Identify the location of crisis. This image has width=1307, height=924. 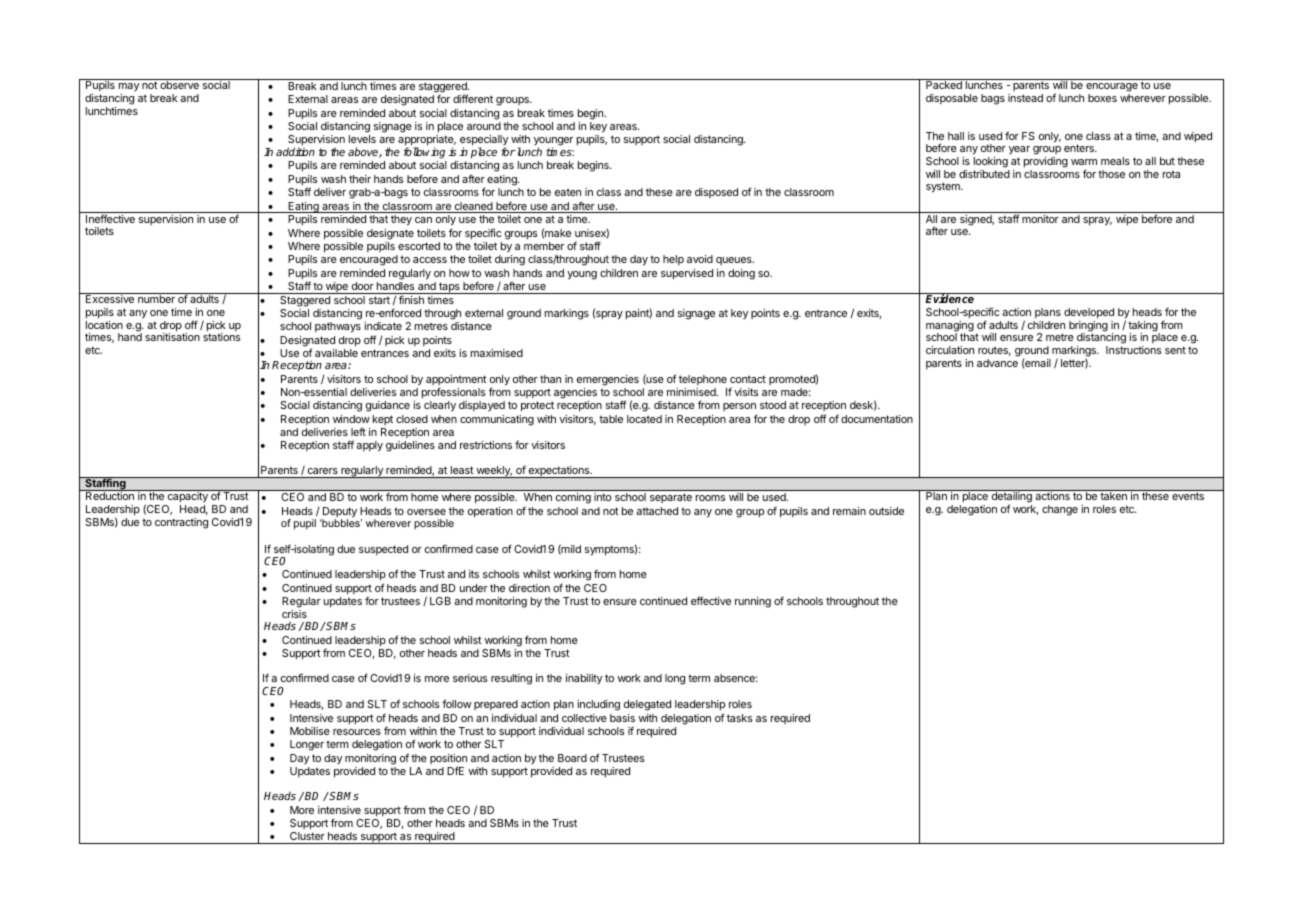
(294, 614).
